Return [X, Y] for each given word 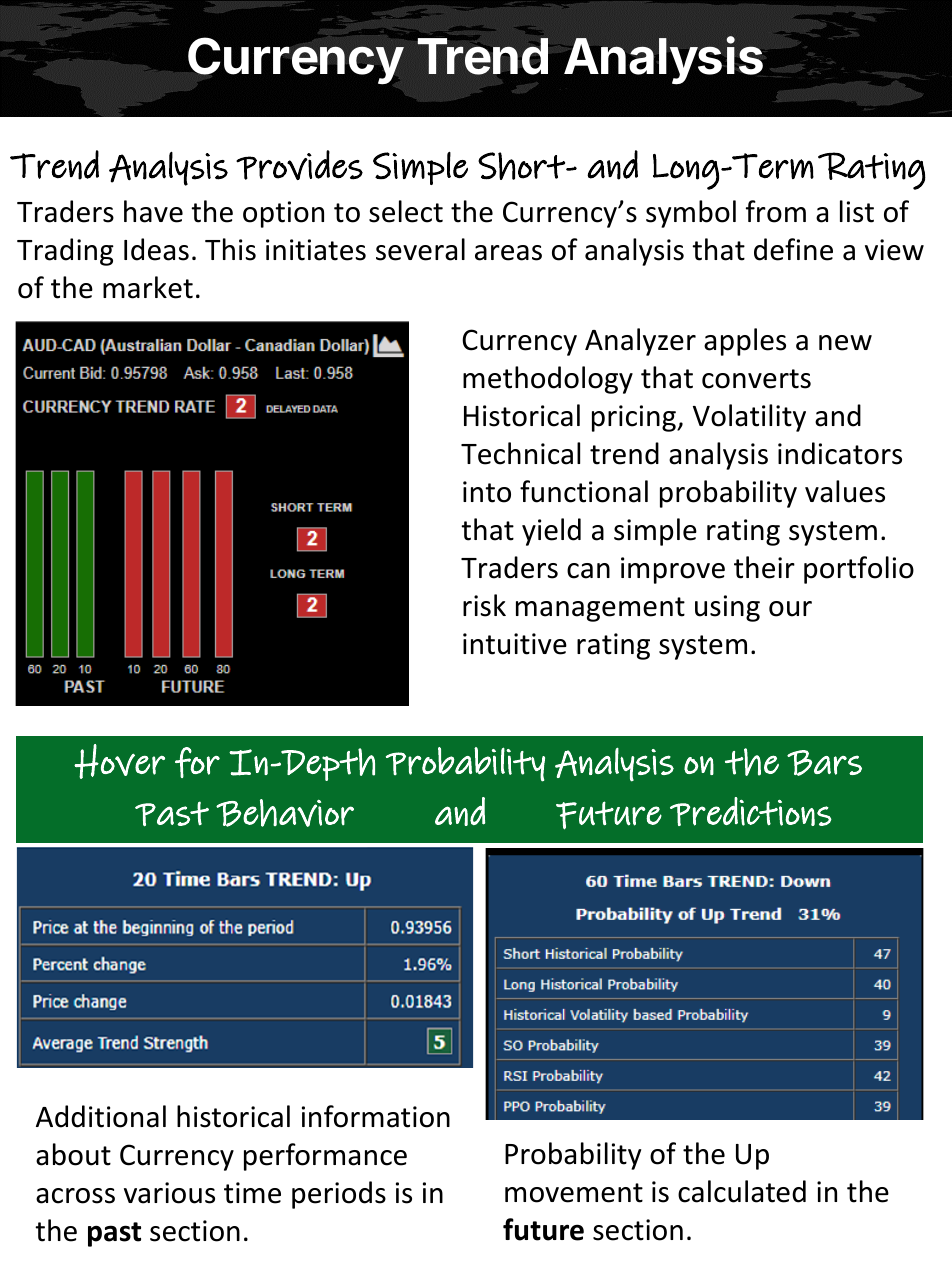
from [776, 211]
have [153, 211]
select [406, 211]
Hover [119, 761]
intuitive [515, 644]
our [790, 609]
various [169, 1193]
